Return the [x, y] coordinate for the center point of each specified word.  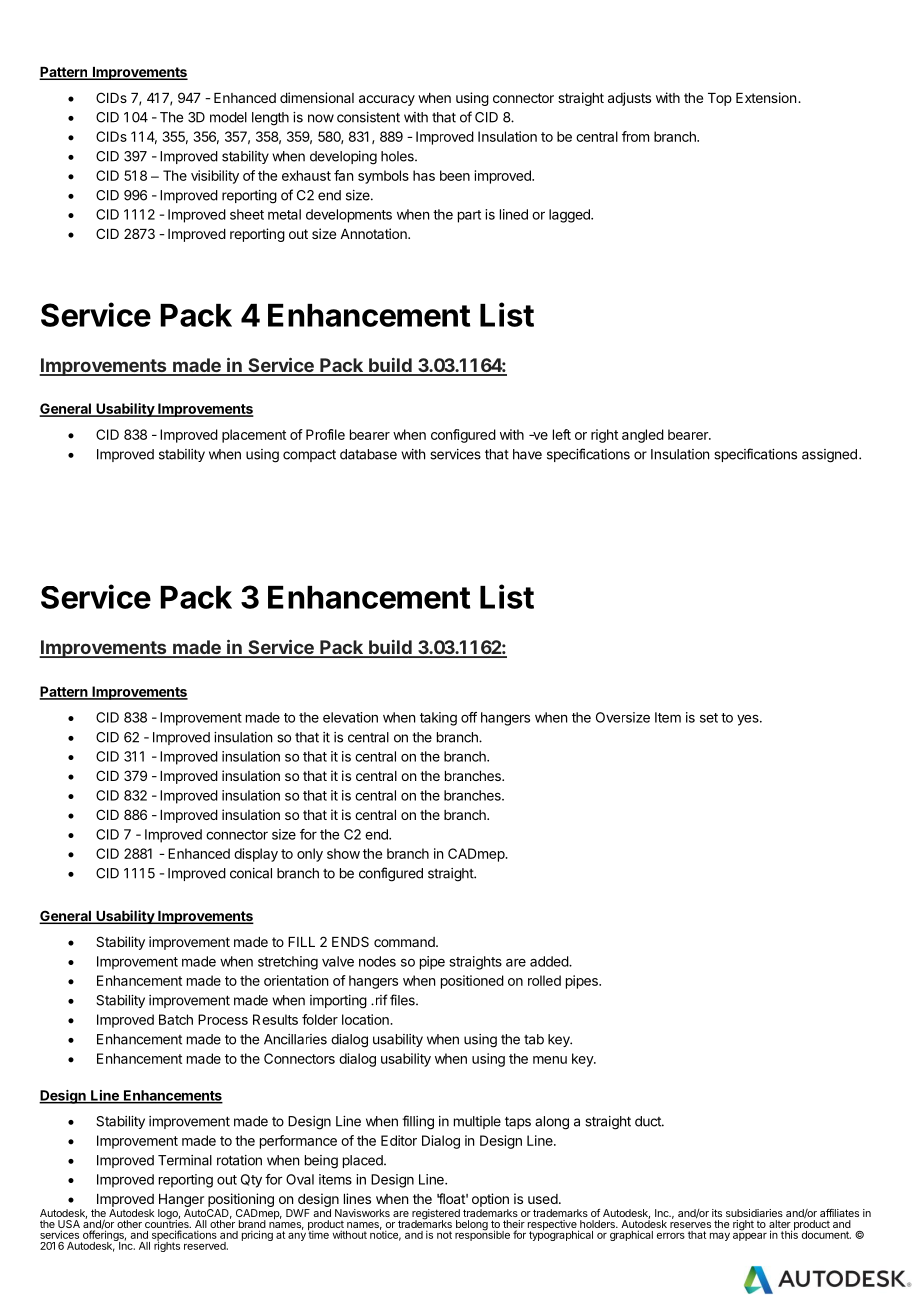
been [455, 175]
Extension [766, 97]
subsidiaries [754, 1213]
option [490, 1200]
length [270, 119]
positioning [241, 1201]
